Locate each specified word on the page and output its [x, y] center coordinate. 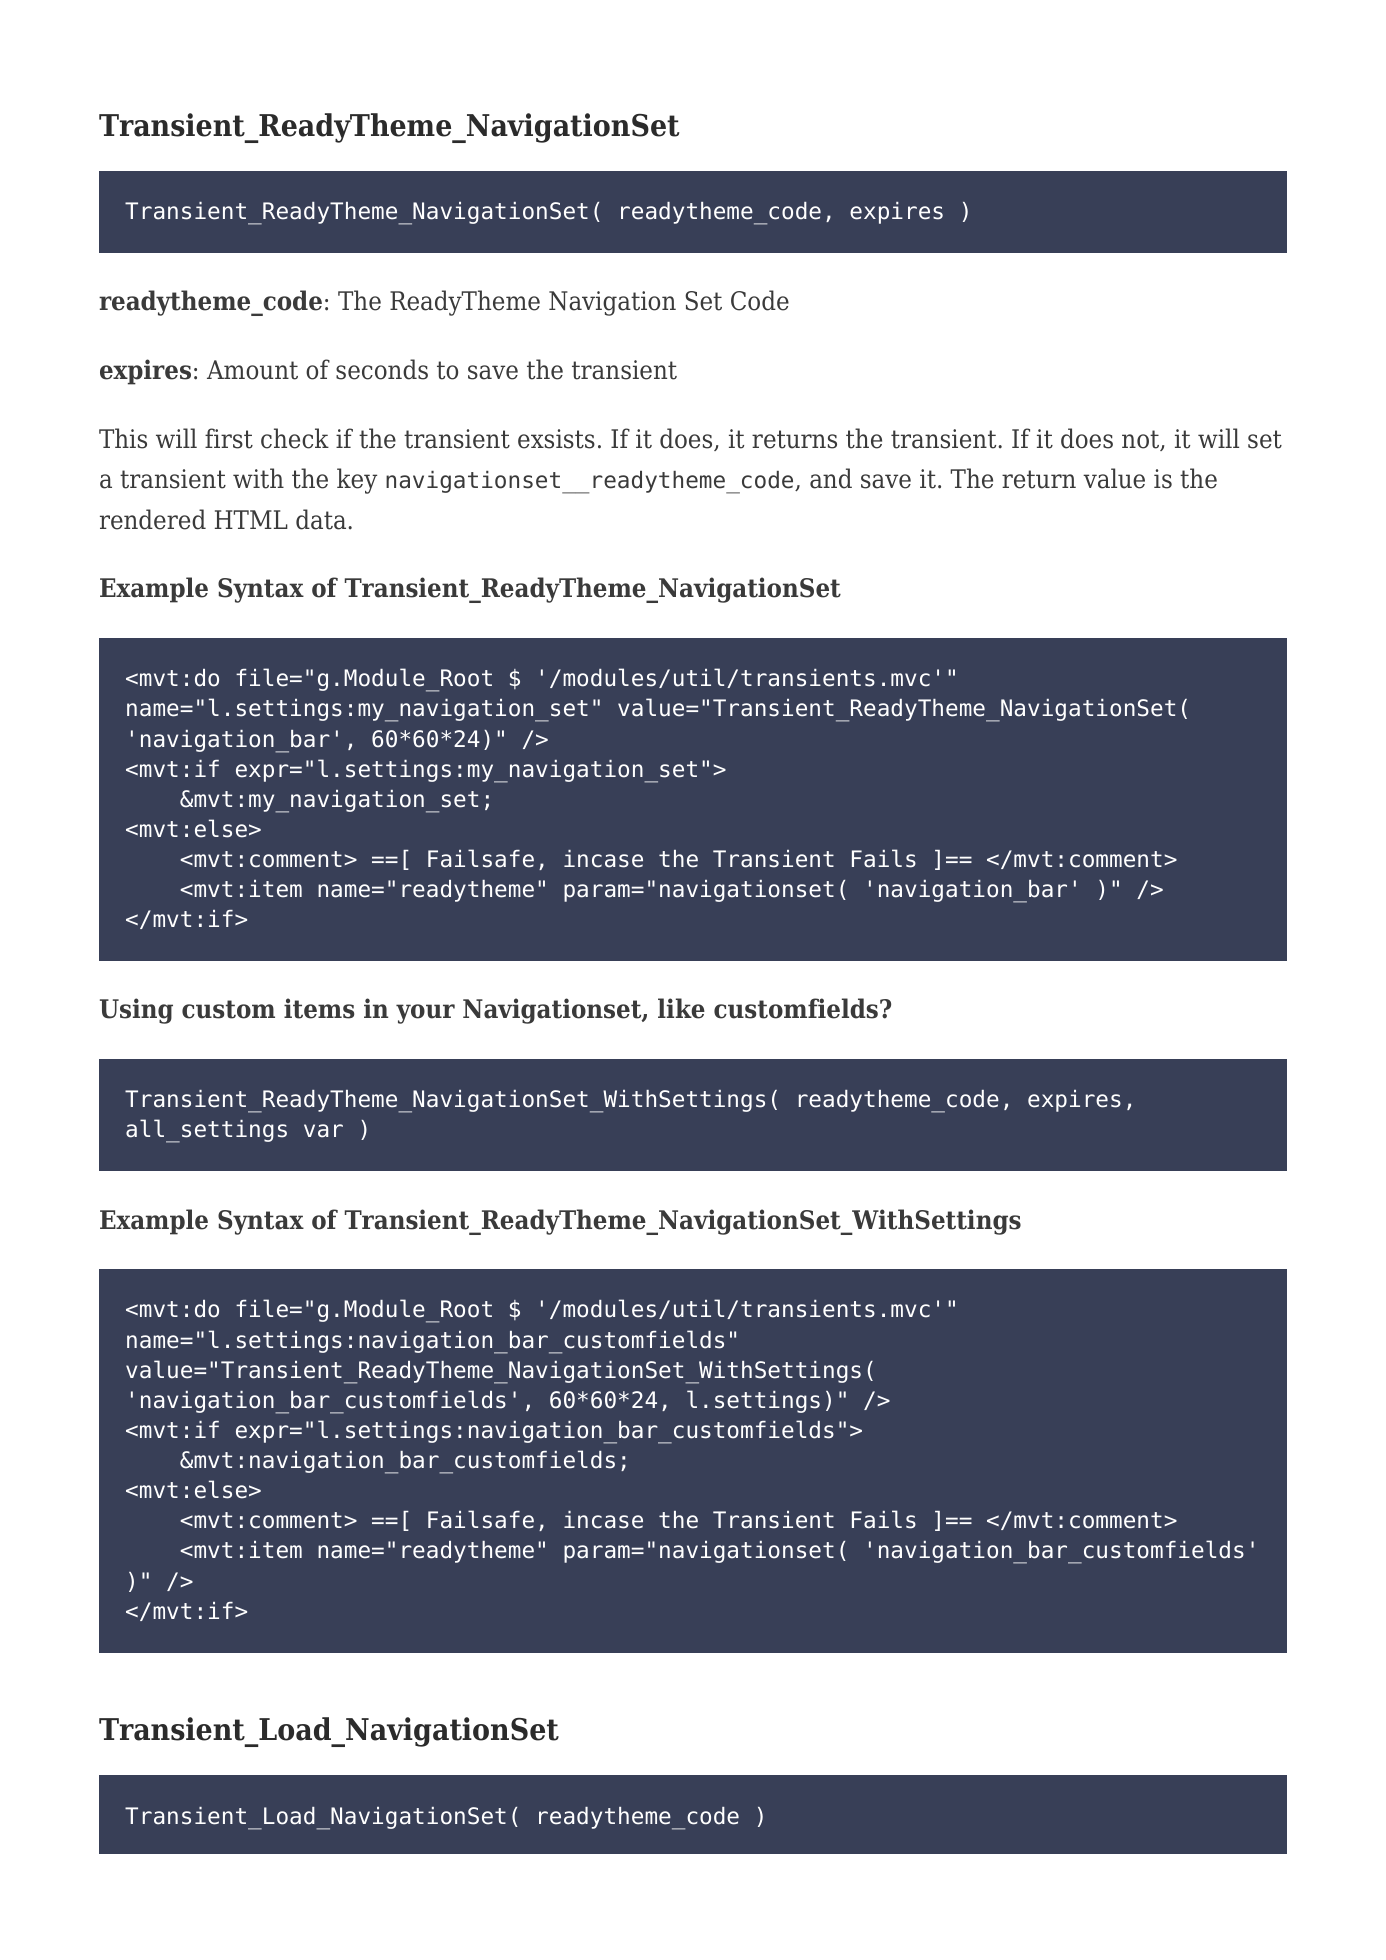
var [323, 1131]
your [425, 1014]
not [1142, 440]
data [322, 519]
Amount [252, 370]
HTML [251, 519]
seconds [382, 369]
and [831, 478]
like [681, 1008]
